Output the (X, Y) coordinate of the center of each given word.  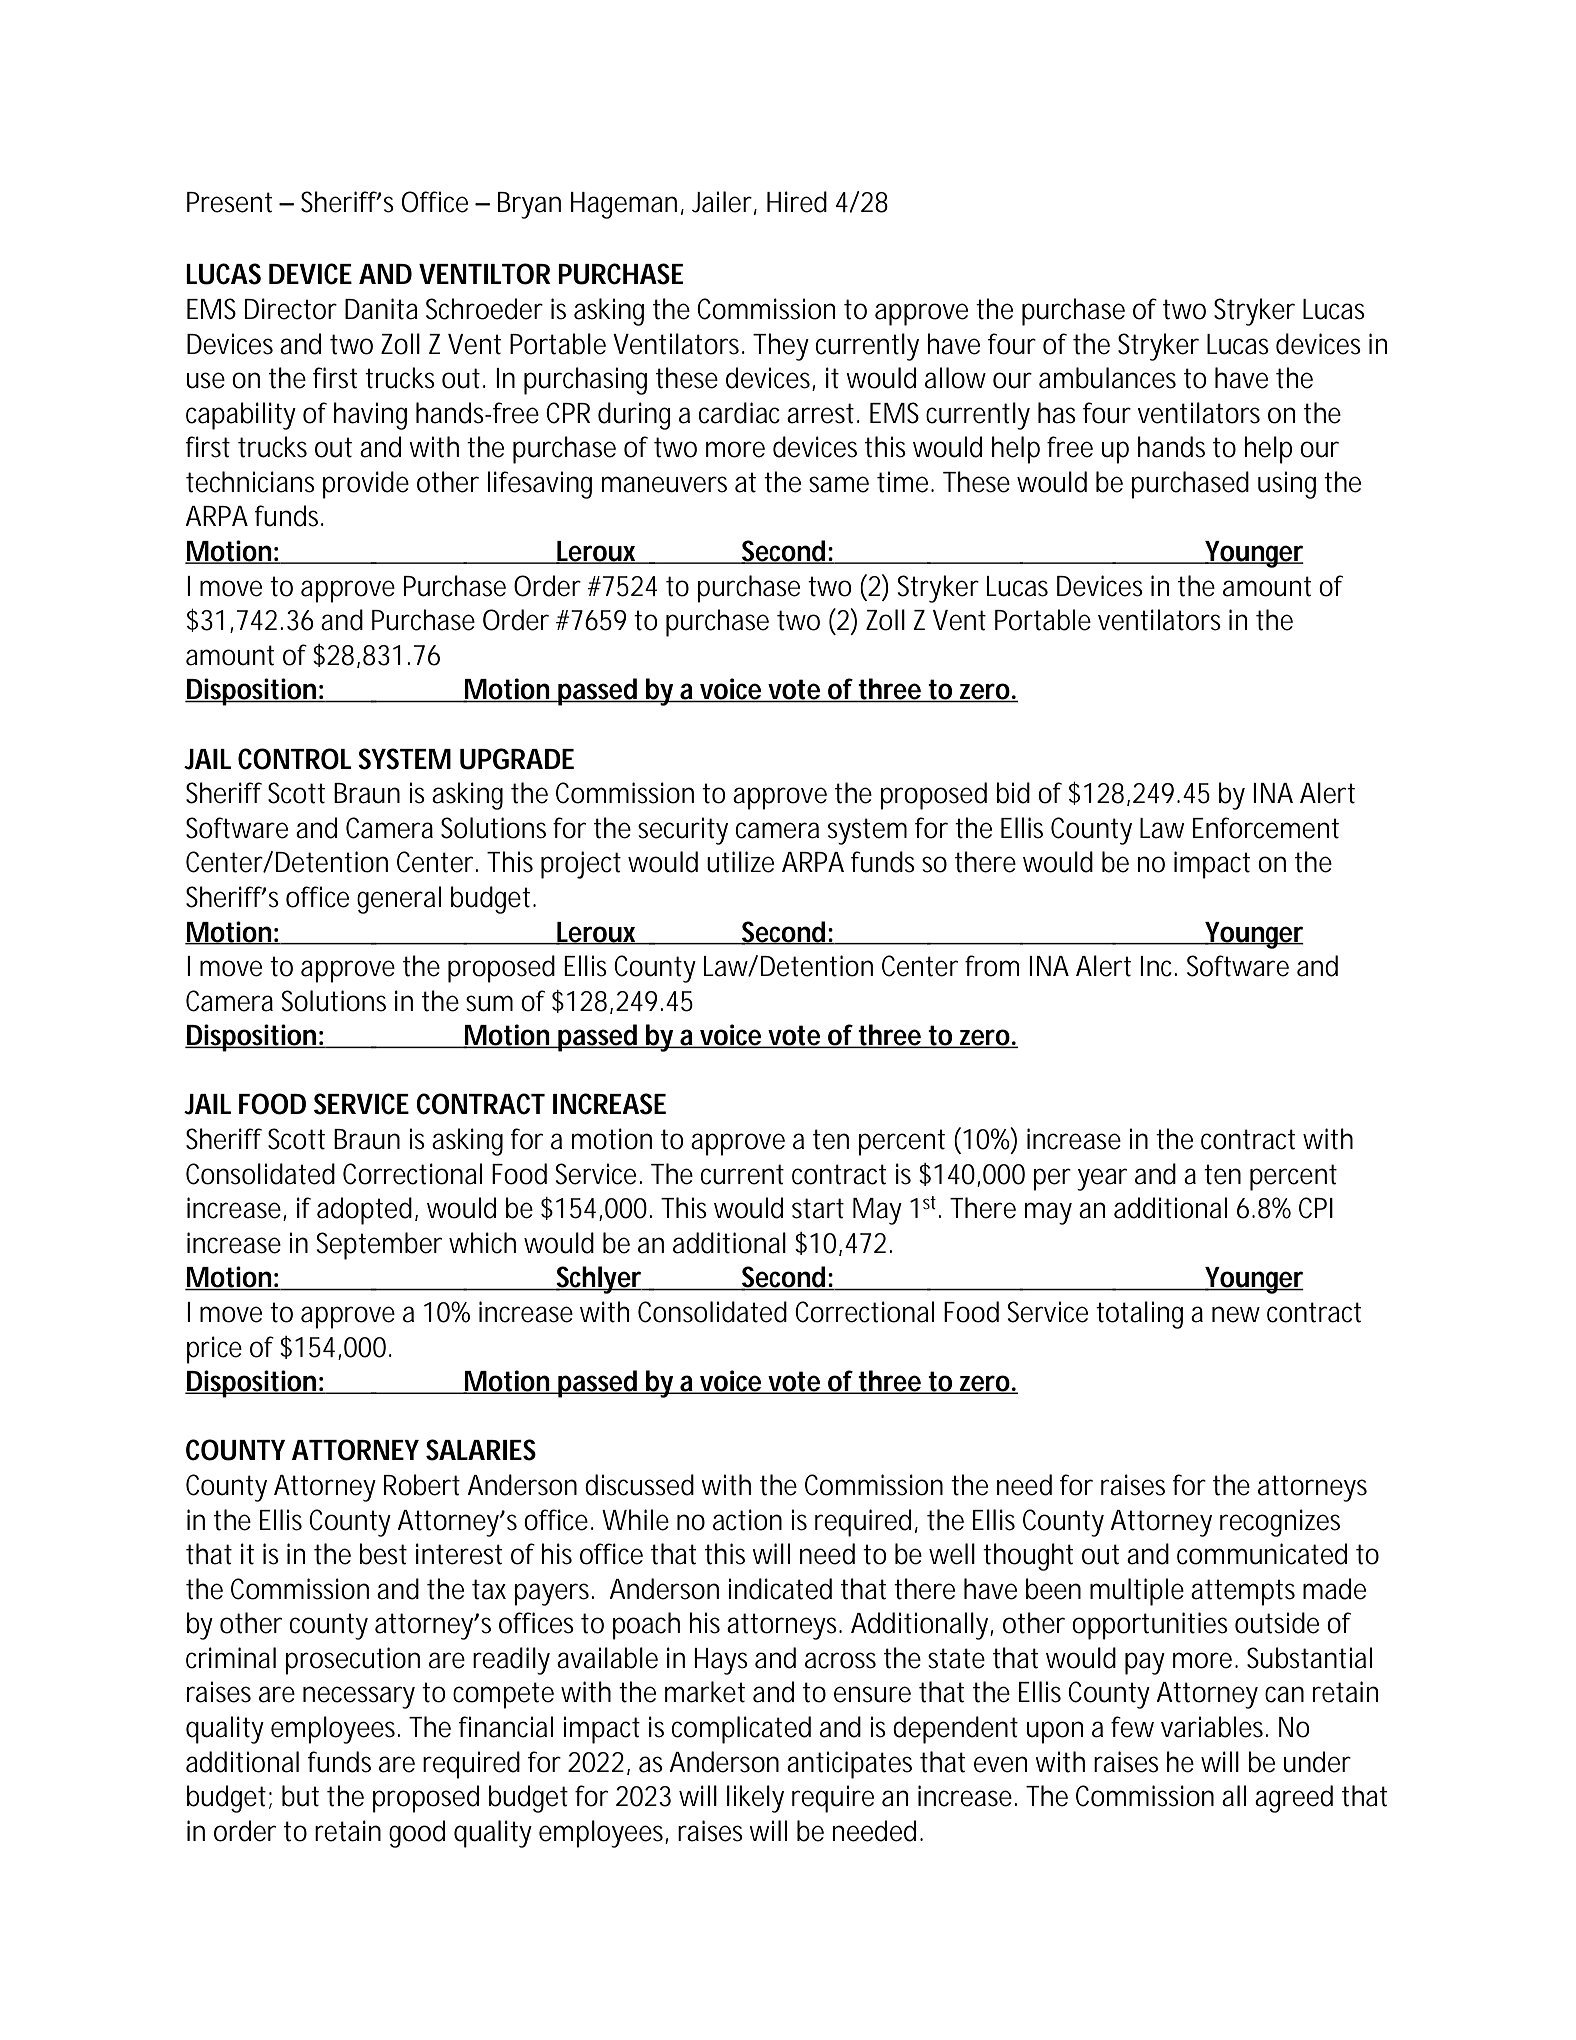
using (1287, 485)
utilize (740, 862)
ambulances (1107, 378)
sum (489, 1003)
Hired (797, 202)
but (300, 1796)
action (747, 1520)
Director (291, 309)
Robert (422, 1485)
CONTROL (295, 759)
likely (755, 1799)
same (839, 484)
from (992, 966)
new (1236, 1314)
